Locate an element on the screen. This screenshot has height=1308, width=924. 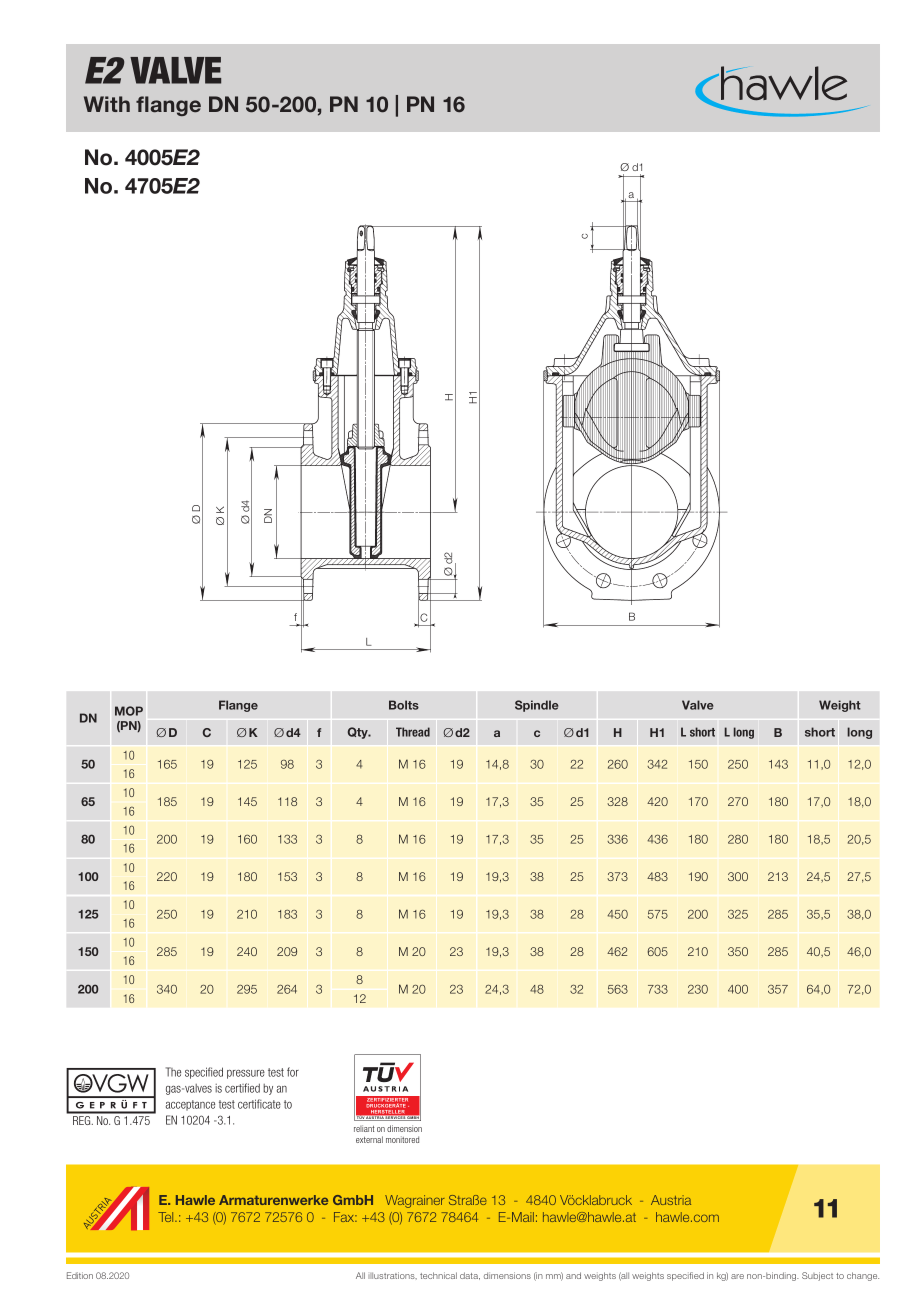
are is located at coordinates (737, 1276).
